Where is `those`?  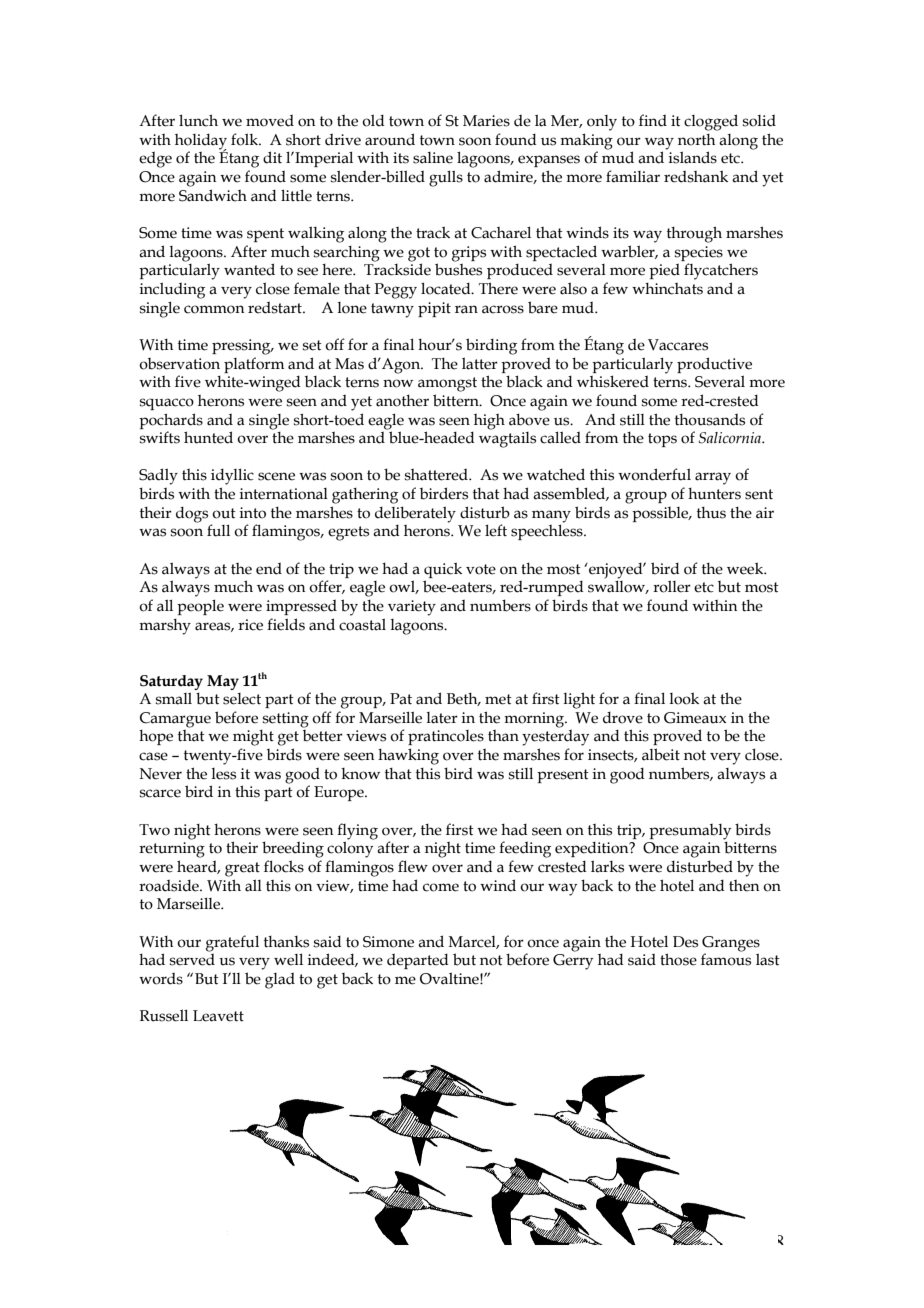 those is located at coordinates (678, 959).
